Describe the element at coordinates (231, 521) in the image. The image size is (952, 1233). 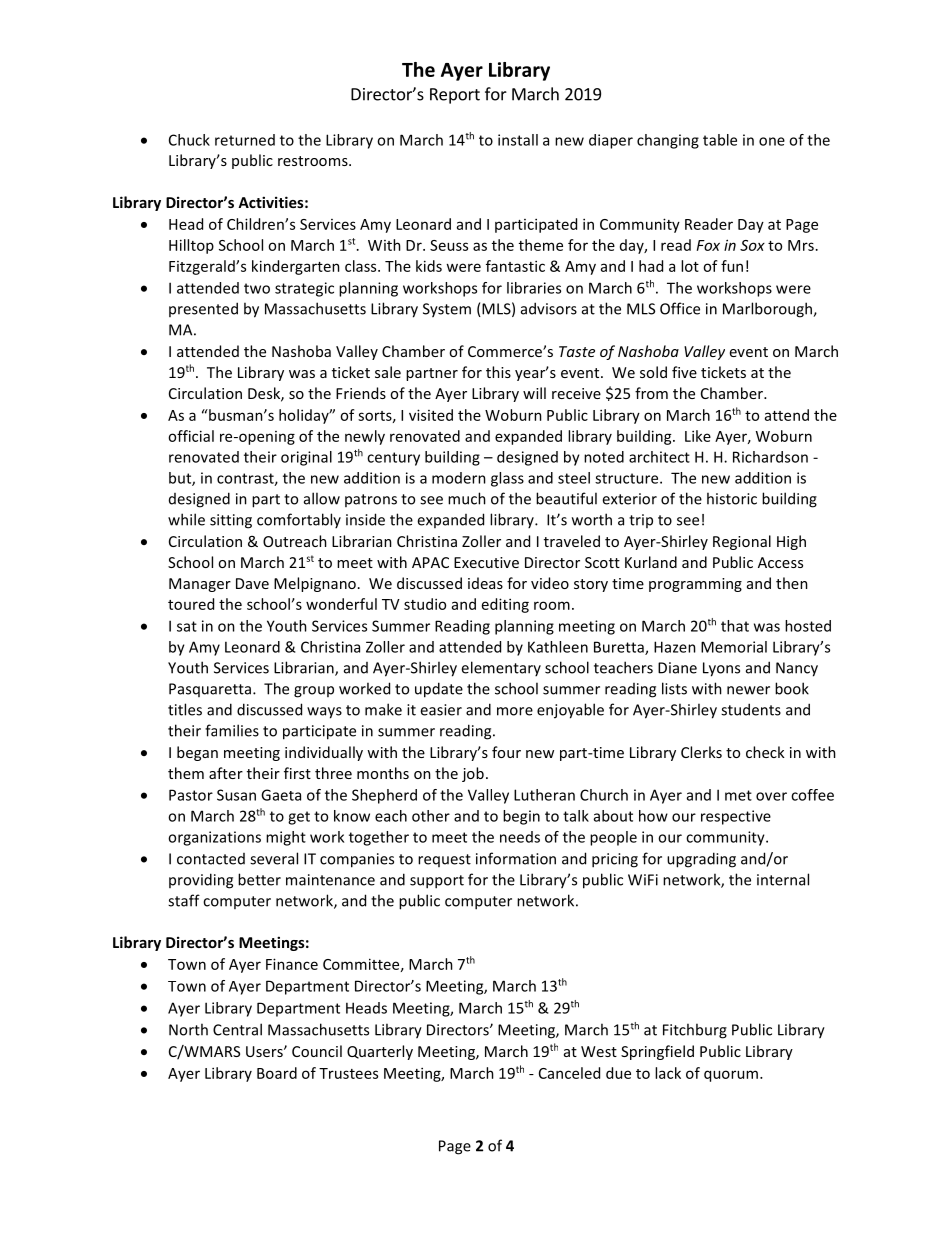
I see `sitting` at that location.
